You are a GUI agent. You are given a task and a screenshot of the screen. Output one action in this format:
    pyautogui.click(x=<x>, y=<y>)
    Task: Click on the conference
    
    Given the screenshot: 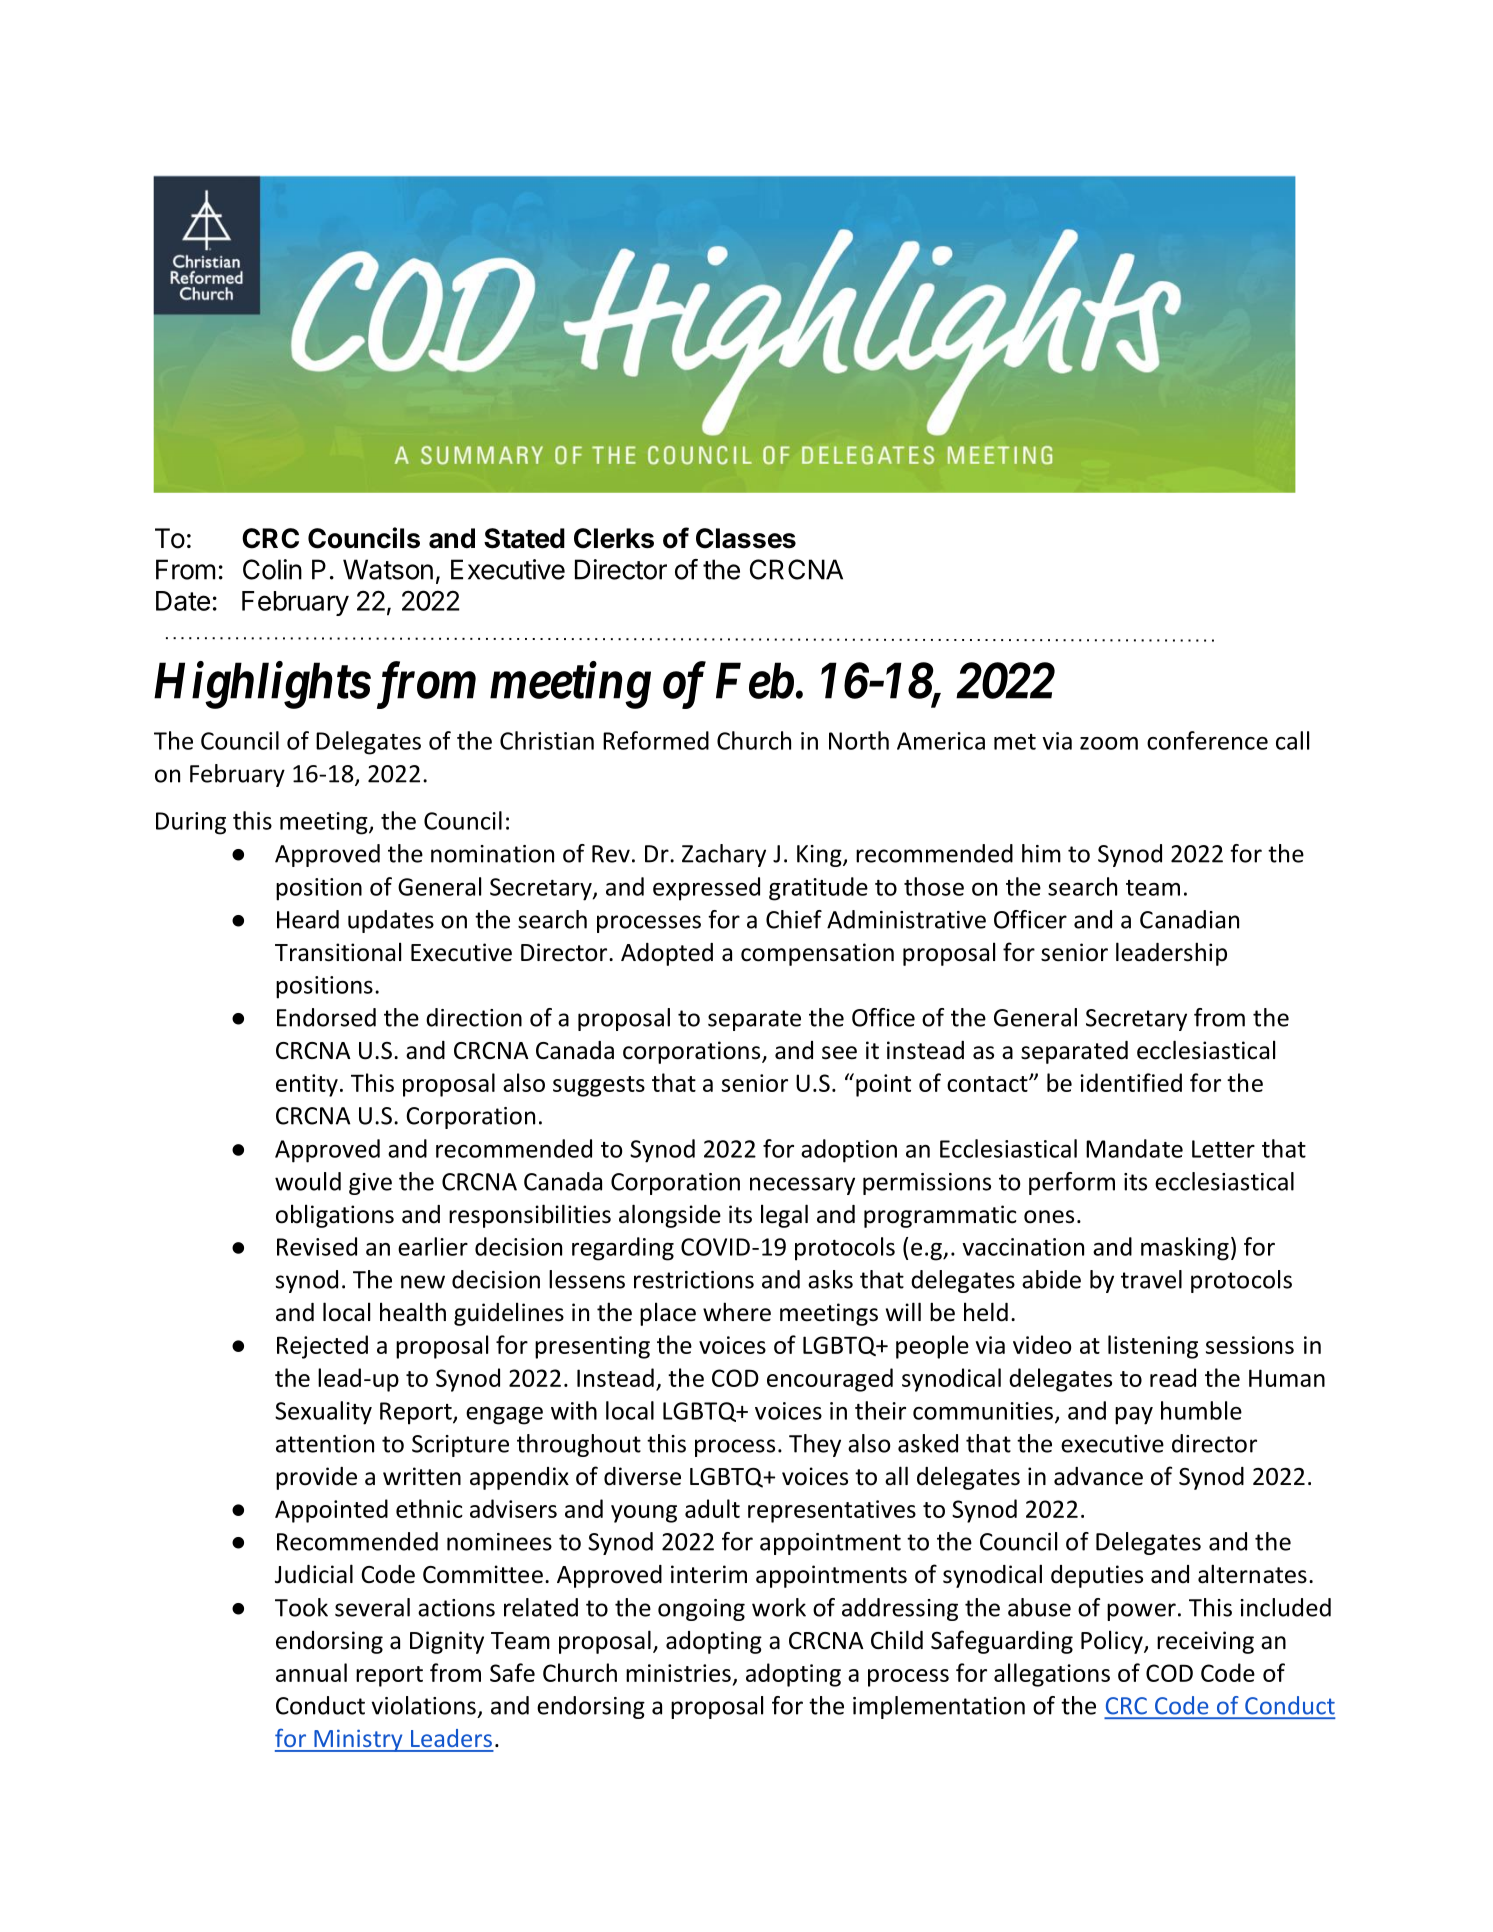 What is the action you would take?
    pyautogui.click(x=1207, y=740)
